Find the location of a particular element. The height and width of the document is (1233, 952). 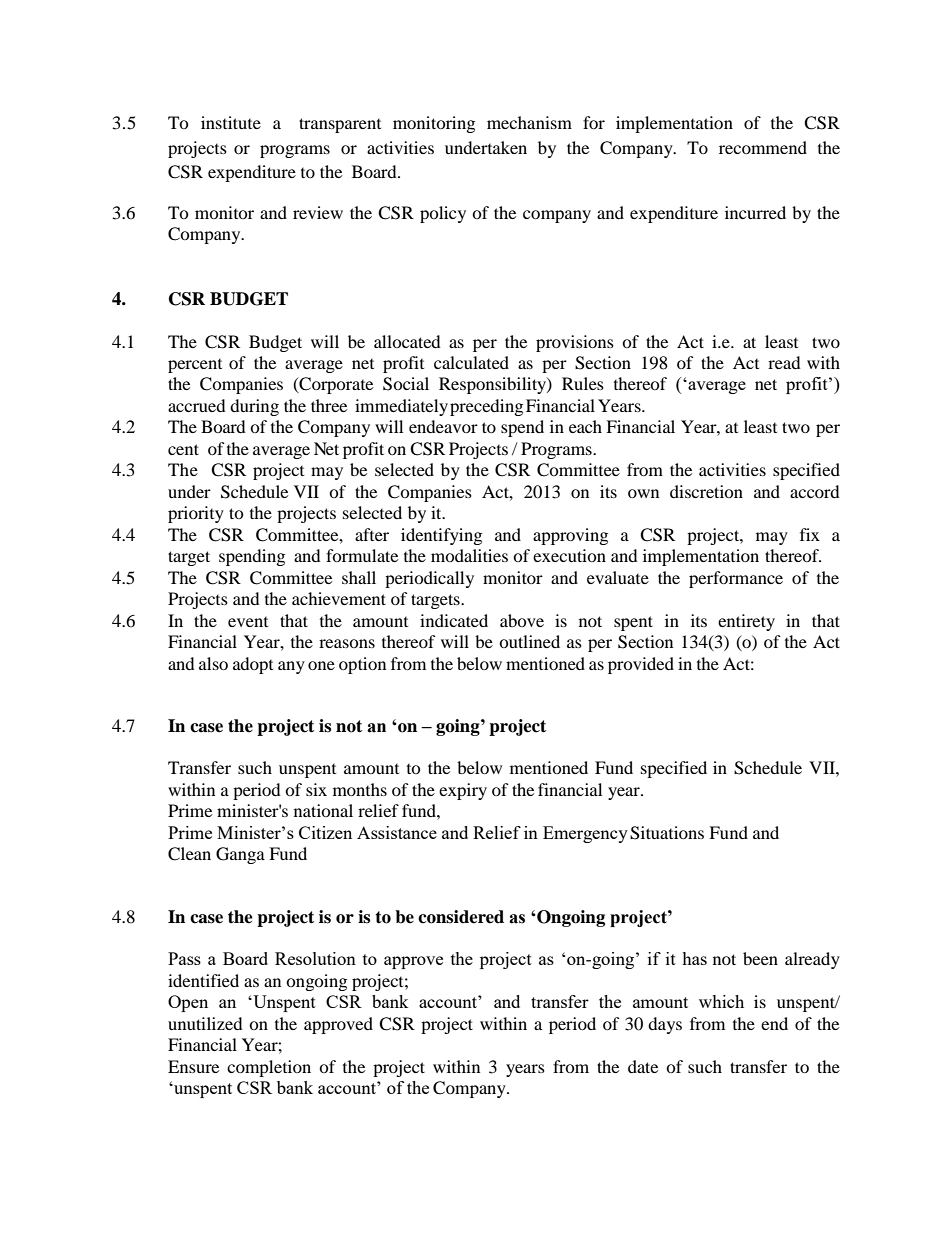

considered is located at coordinates (461, 917).
